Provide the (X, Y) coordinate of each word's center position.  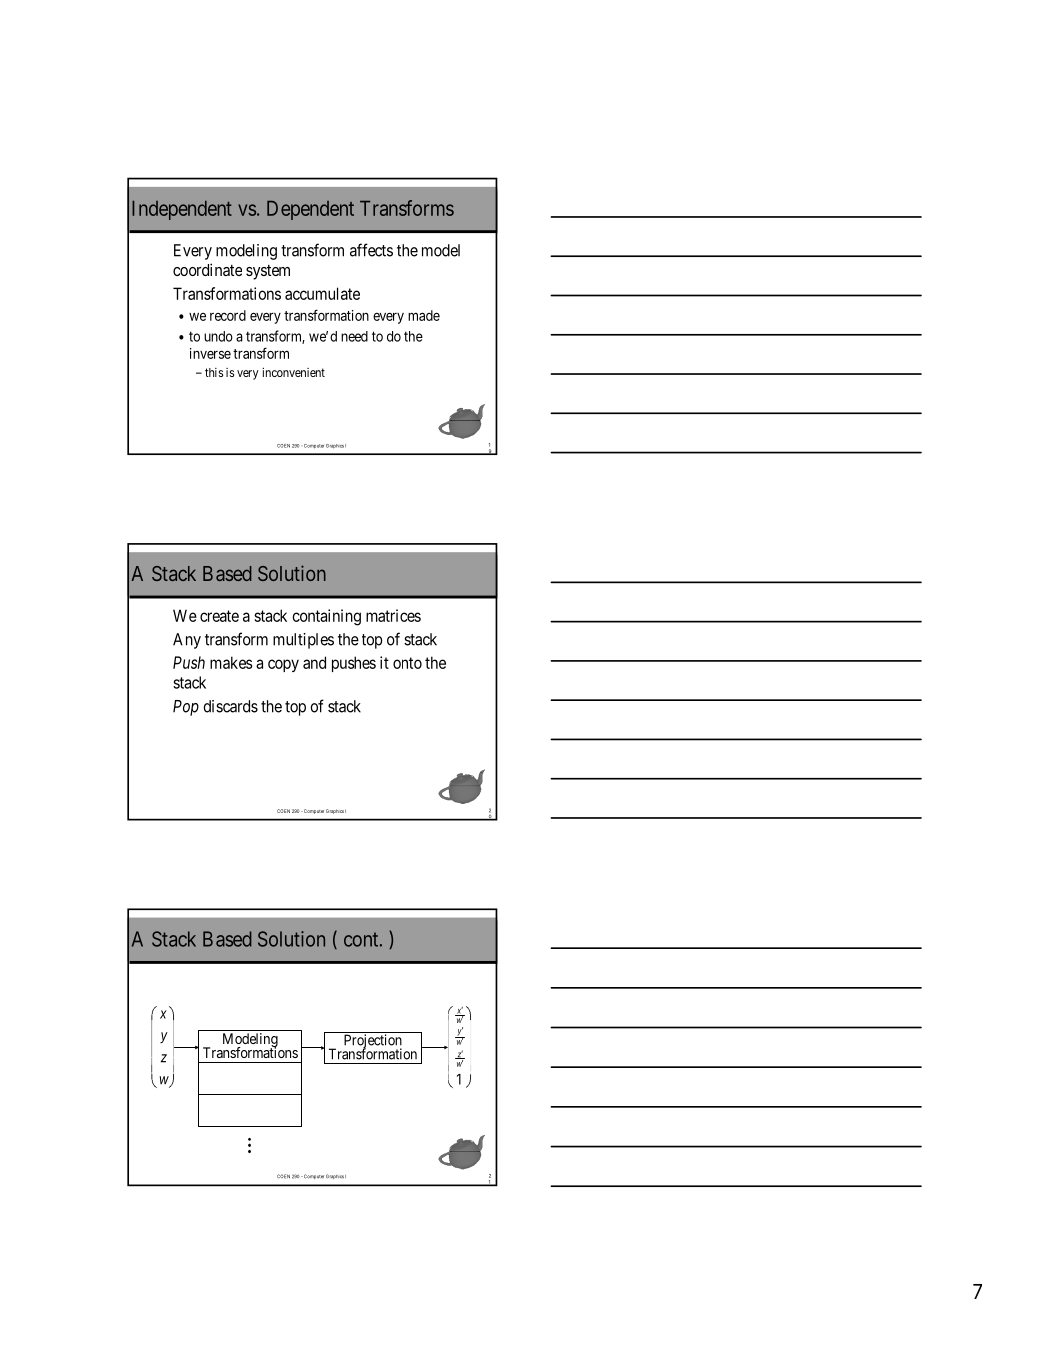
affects (371, 250)
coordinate (207, 269)
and (314, 662)
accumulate (322, 293)
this (214, 372)
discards (230, 706)
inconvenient (293, 372)
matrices (393, 615)
